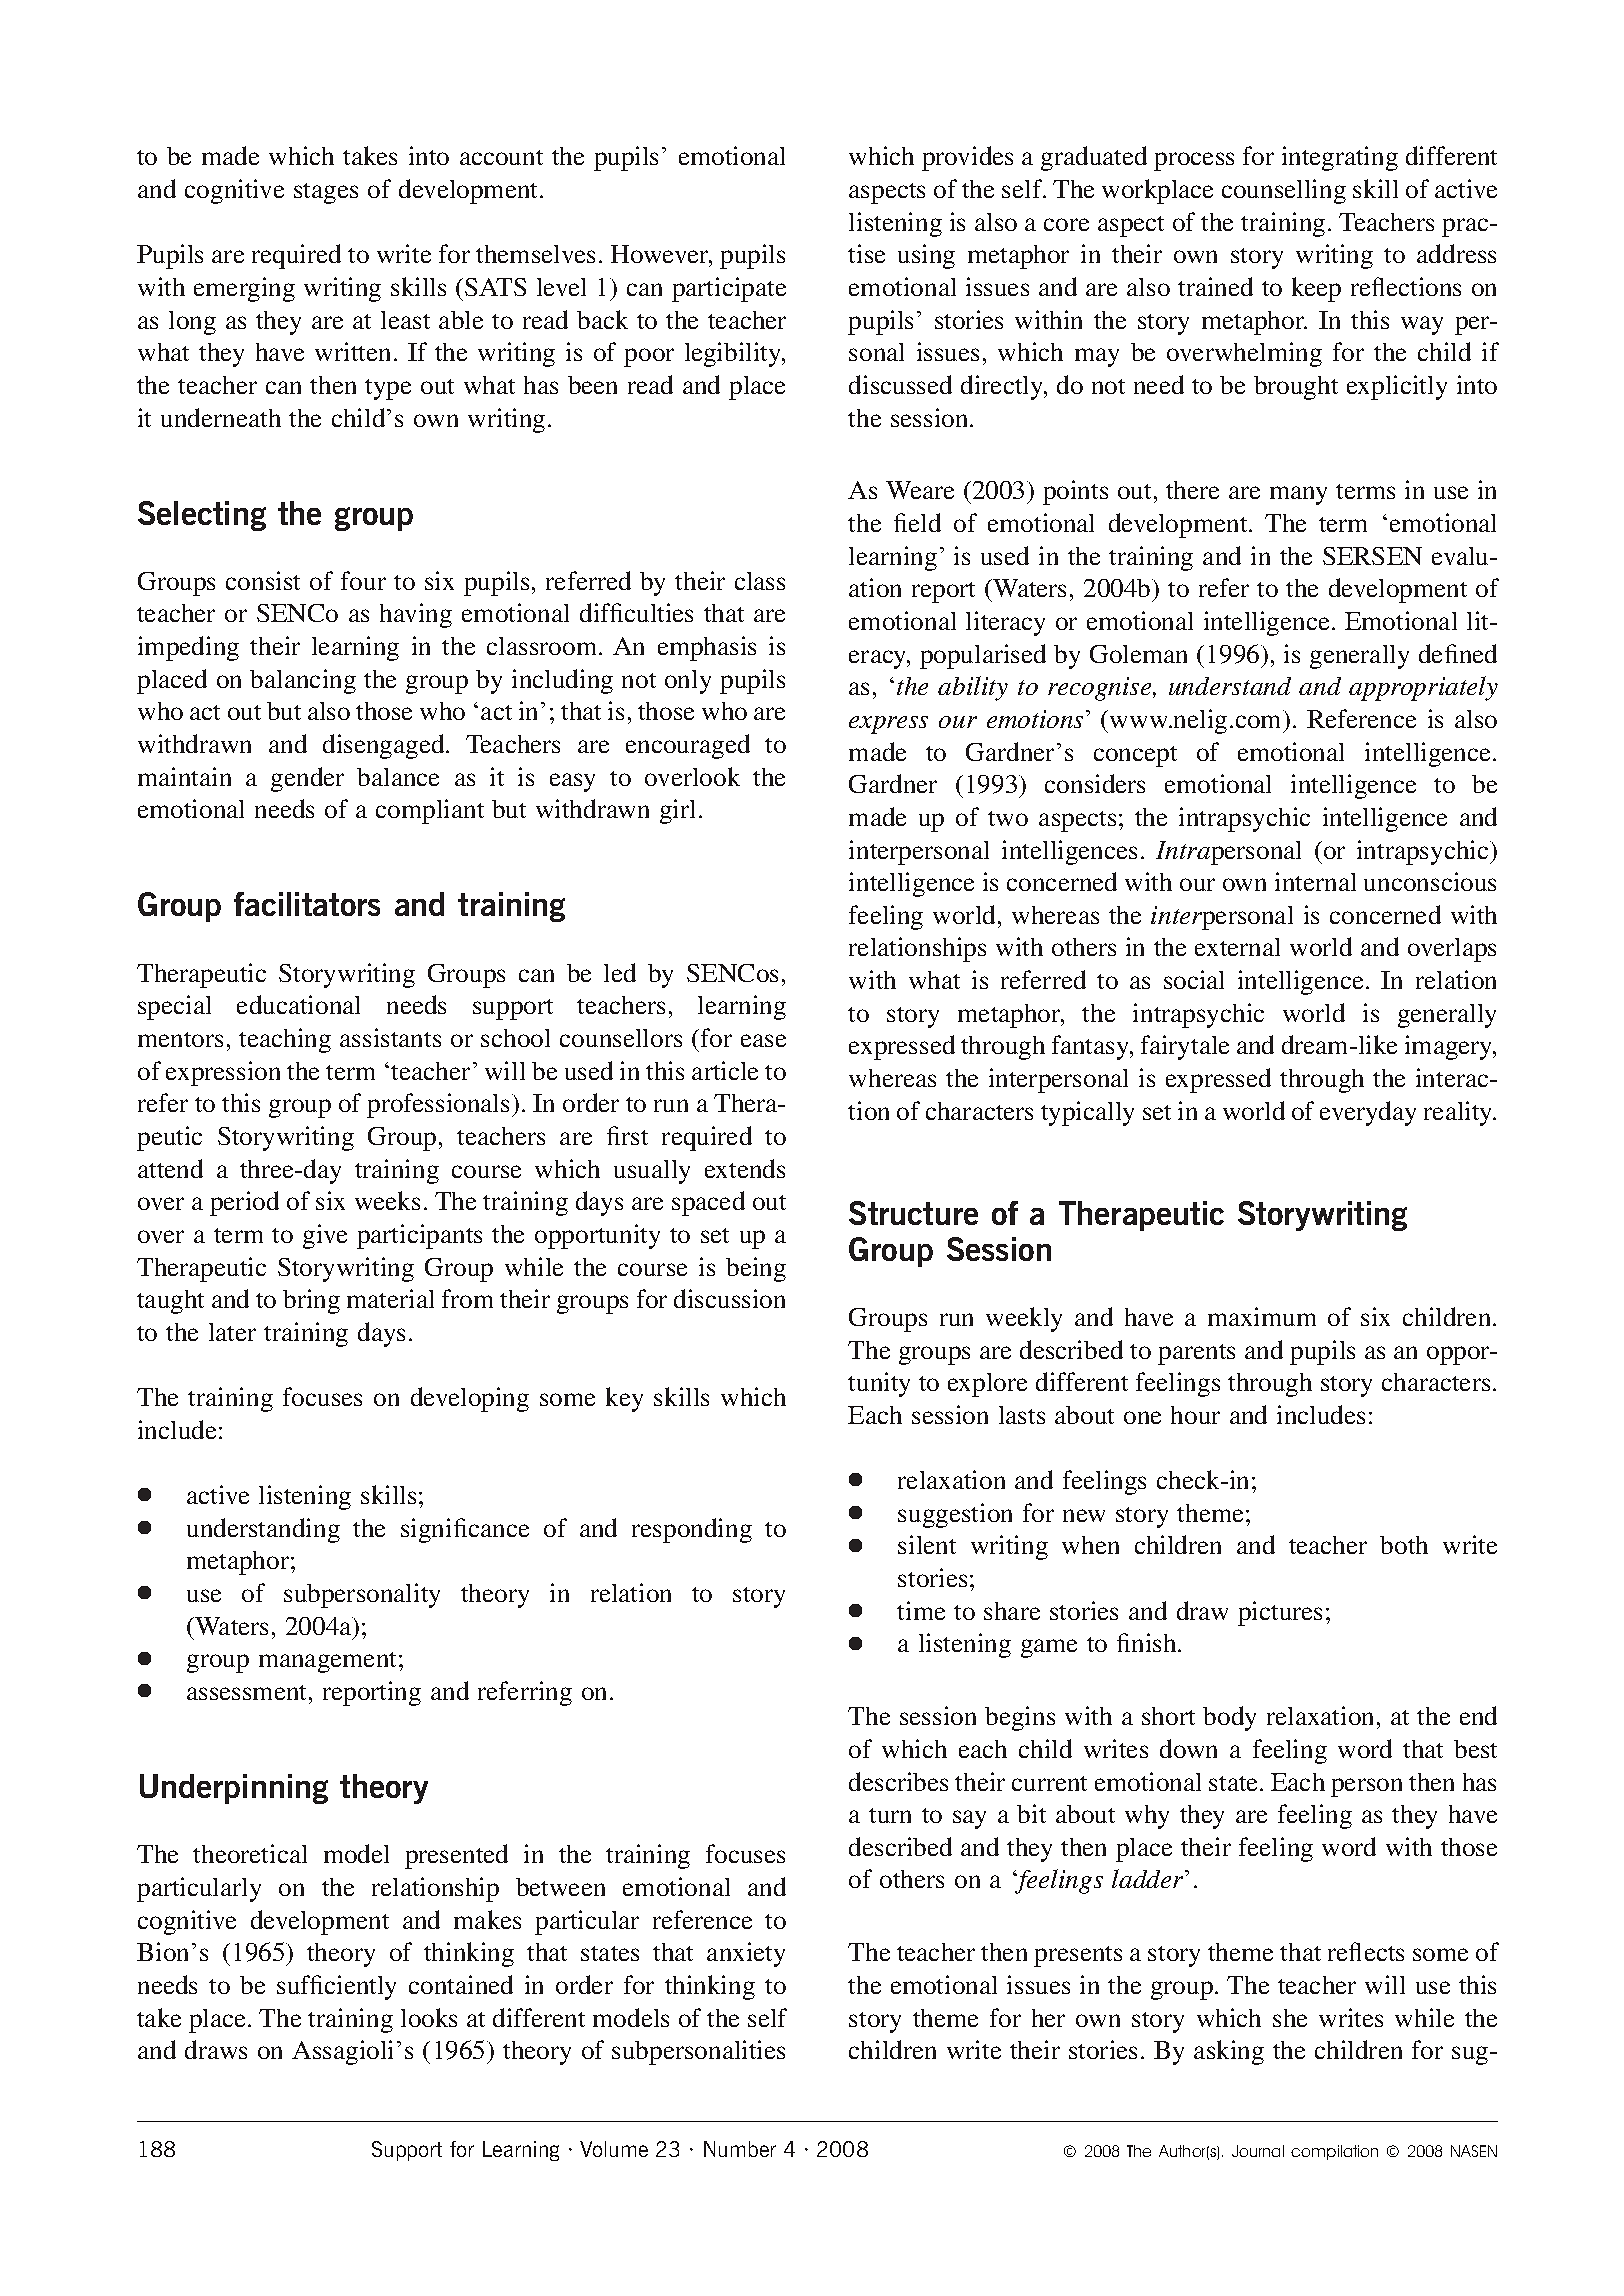 Image resolution: width=1624 pixels, height=2296 pixels. Describe the element at coordinates (740, 2149) in the document. I see `Number` at that location.
